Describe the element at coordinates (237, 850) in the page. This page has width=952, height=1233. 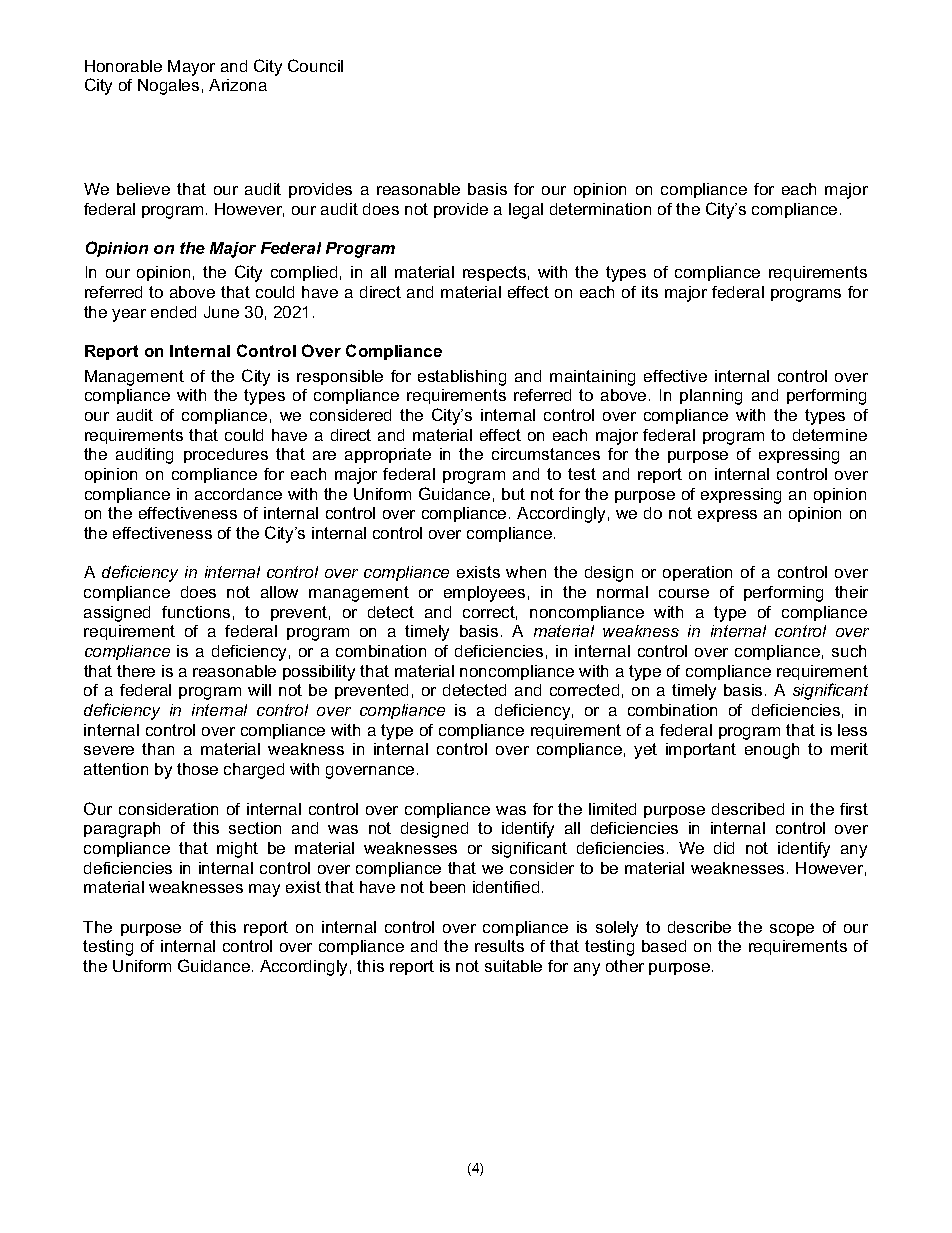
I see `might` at that location.
